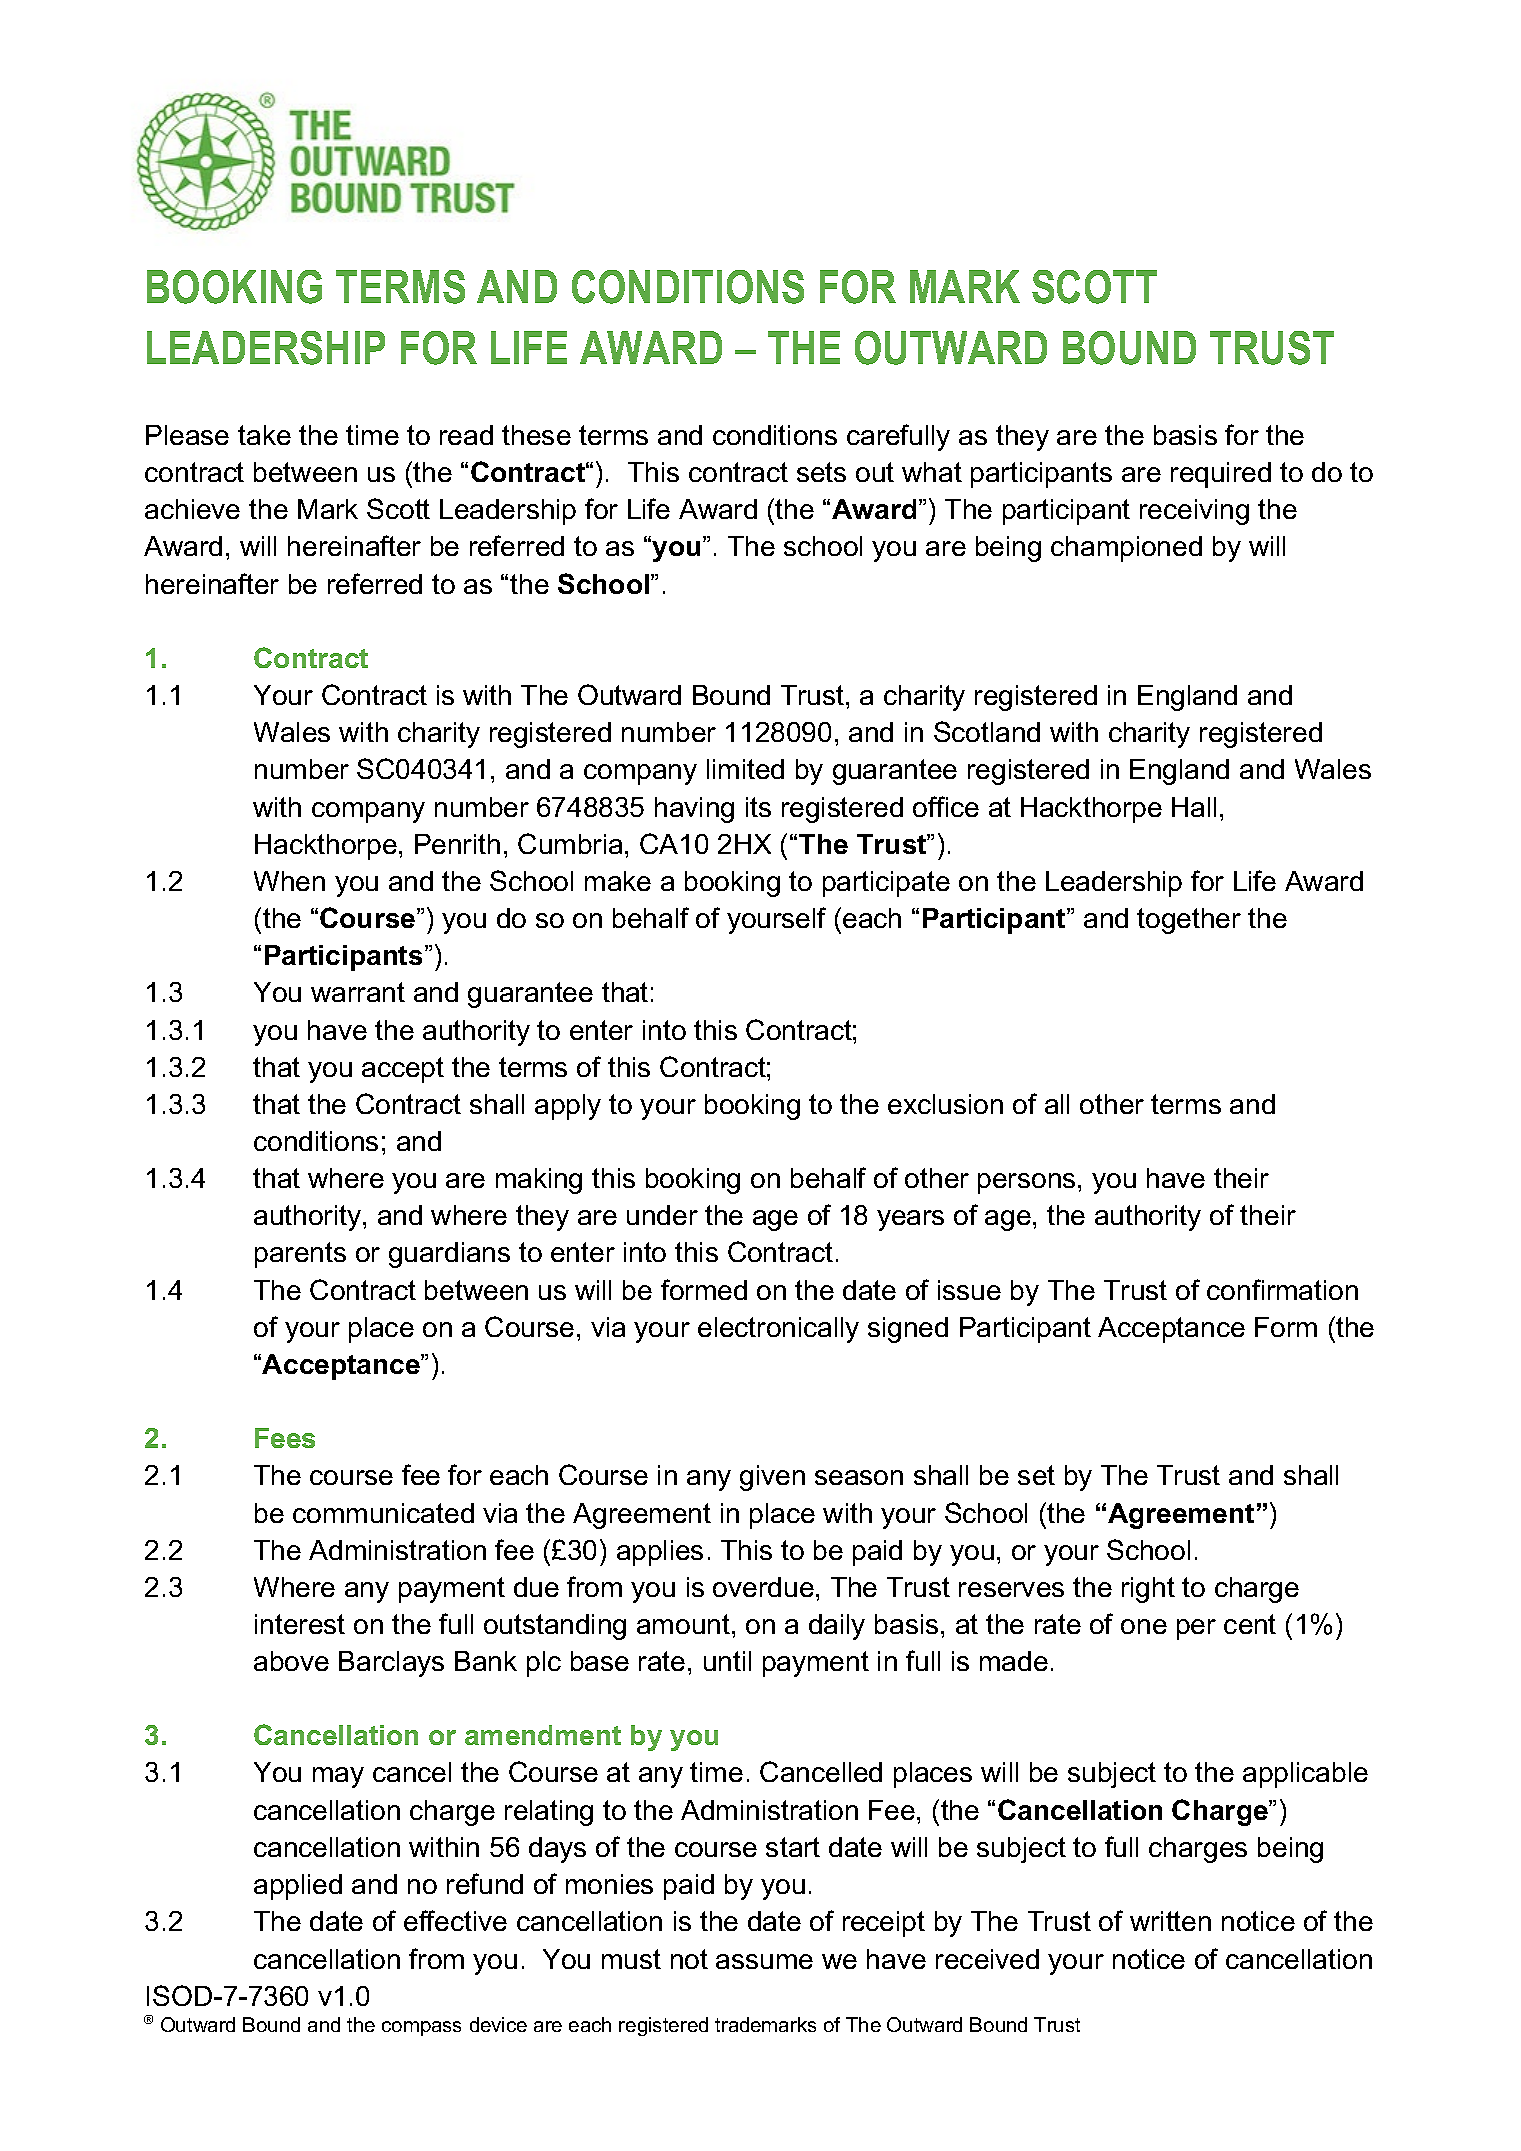 This document has height=2151, width=1521. Describe the element at coordinates (358, 992) in the document. I see `warrant` at that location.
